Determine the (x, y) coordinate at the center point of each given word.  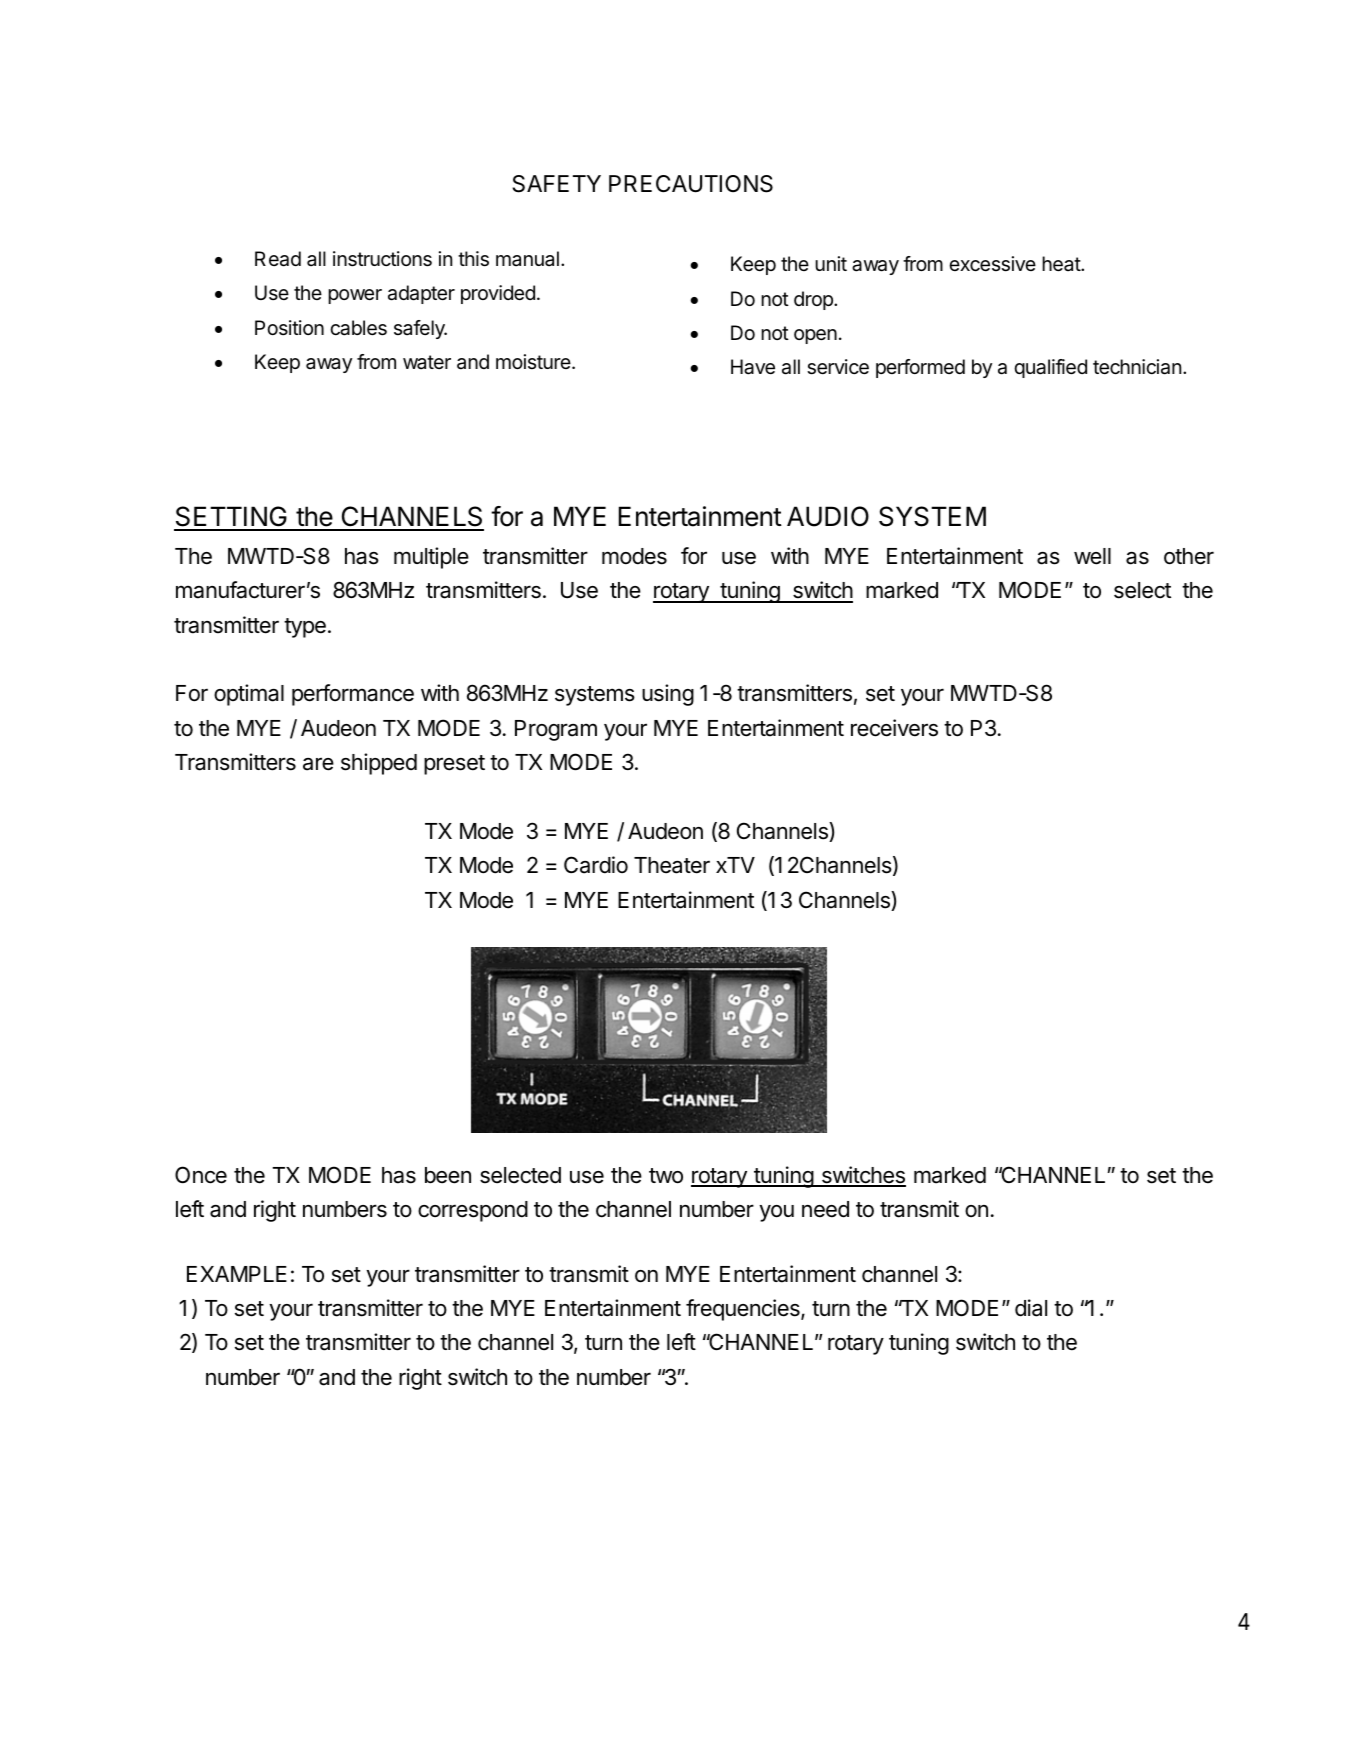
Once (201, 1175)
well (1092, 556)
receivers (894, 728)
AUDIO (828, 516)
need (825, 1209)
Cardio (596, 865)
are (318, 764)
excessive (992, 264)
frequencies (744, 1310)
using (668, 695)
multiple (431, 558)
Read (278, 259)
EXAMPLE (237, 1274)
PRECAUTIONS (691, 184)
